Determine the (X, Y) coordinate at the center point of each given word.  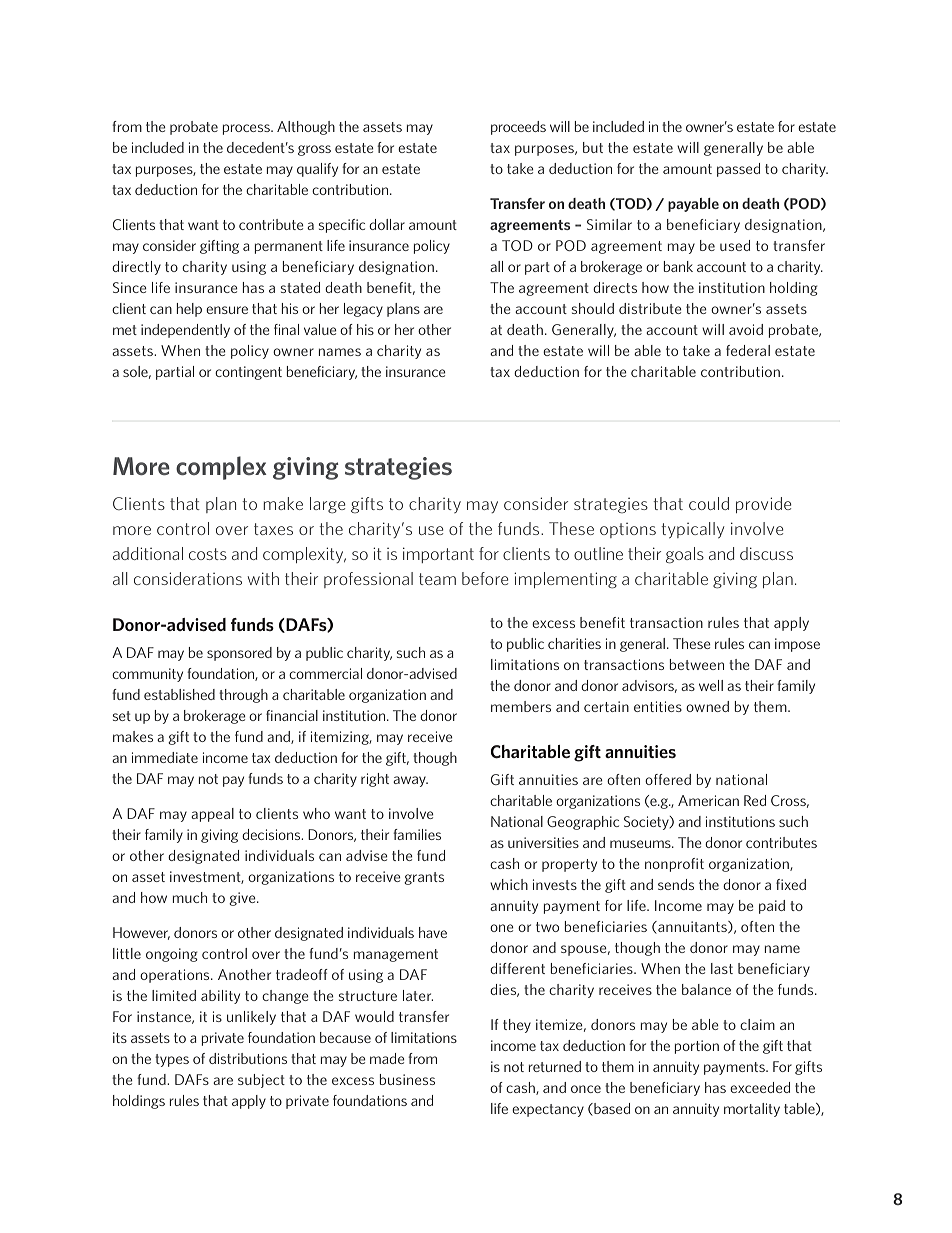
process (247, 129)
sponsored (239, 654)
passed (738, 170)
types (172, 1060)
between (697, 664)
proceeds (518, 128)
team (437, 579)
